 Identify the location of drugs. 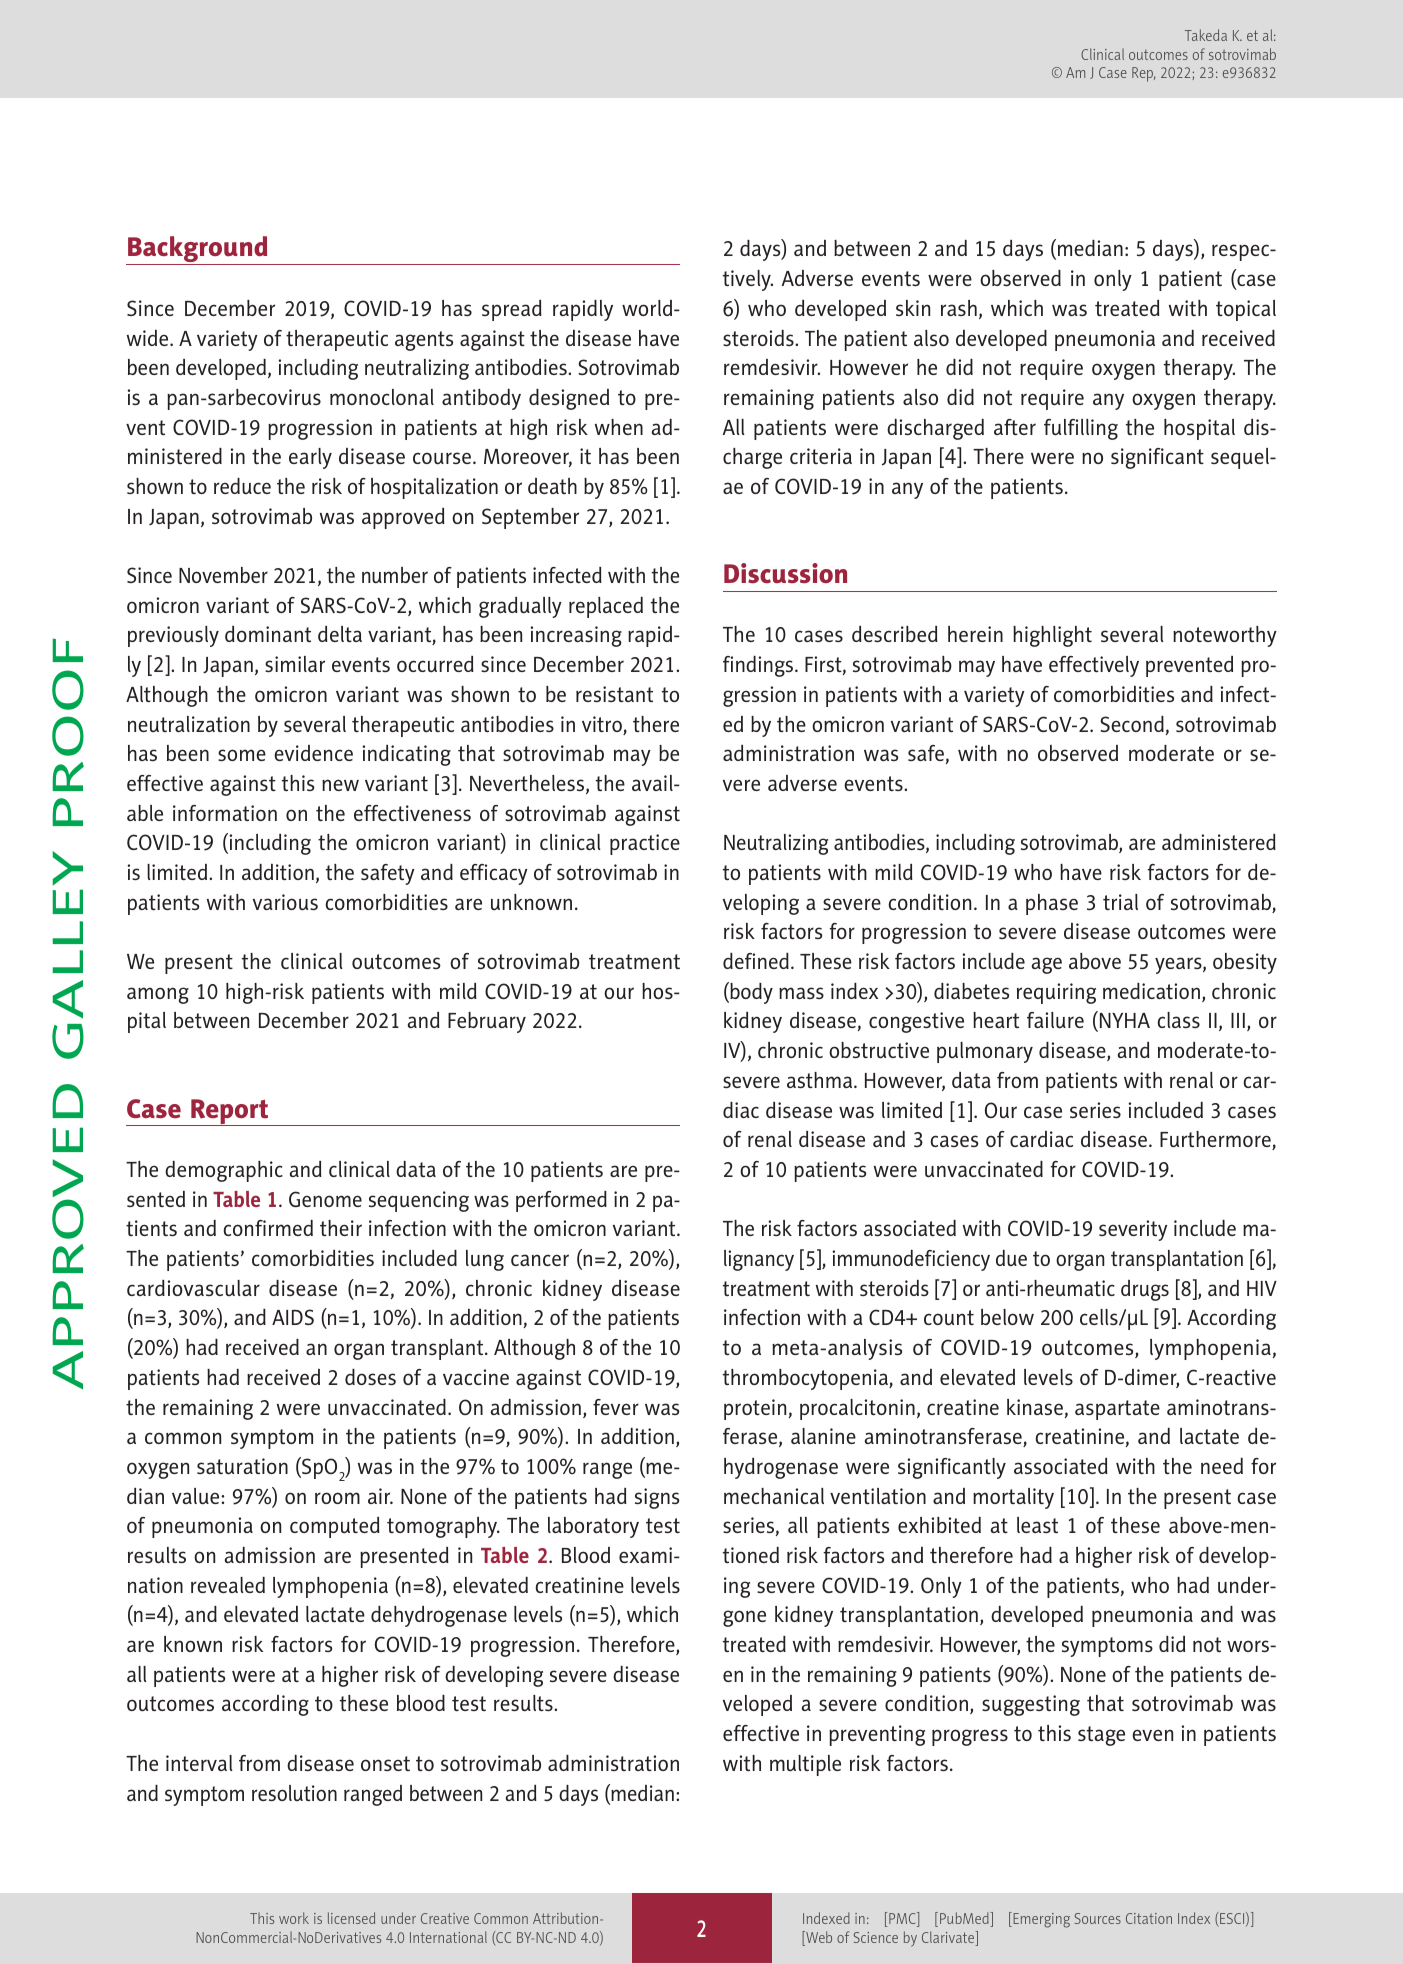
(1145, 1290).
